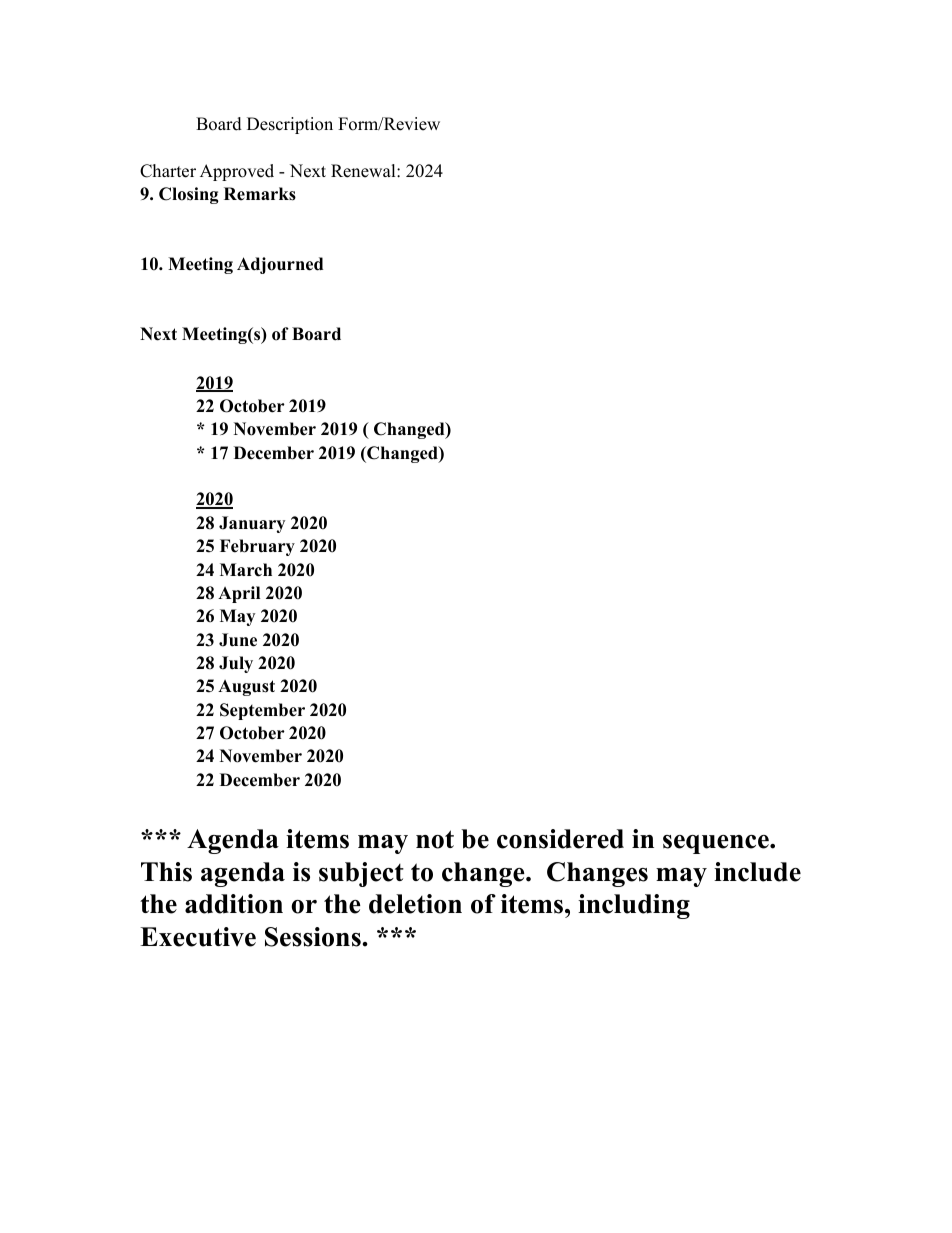  Describe the element at coordinates (262, 711) in the document. I see `September` at that location.
